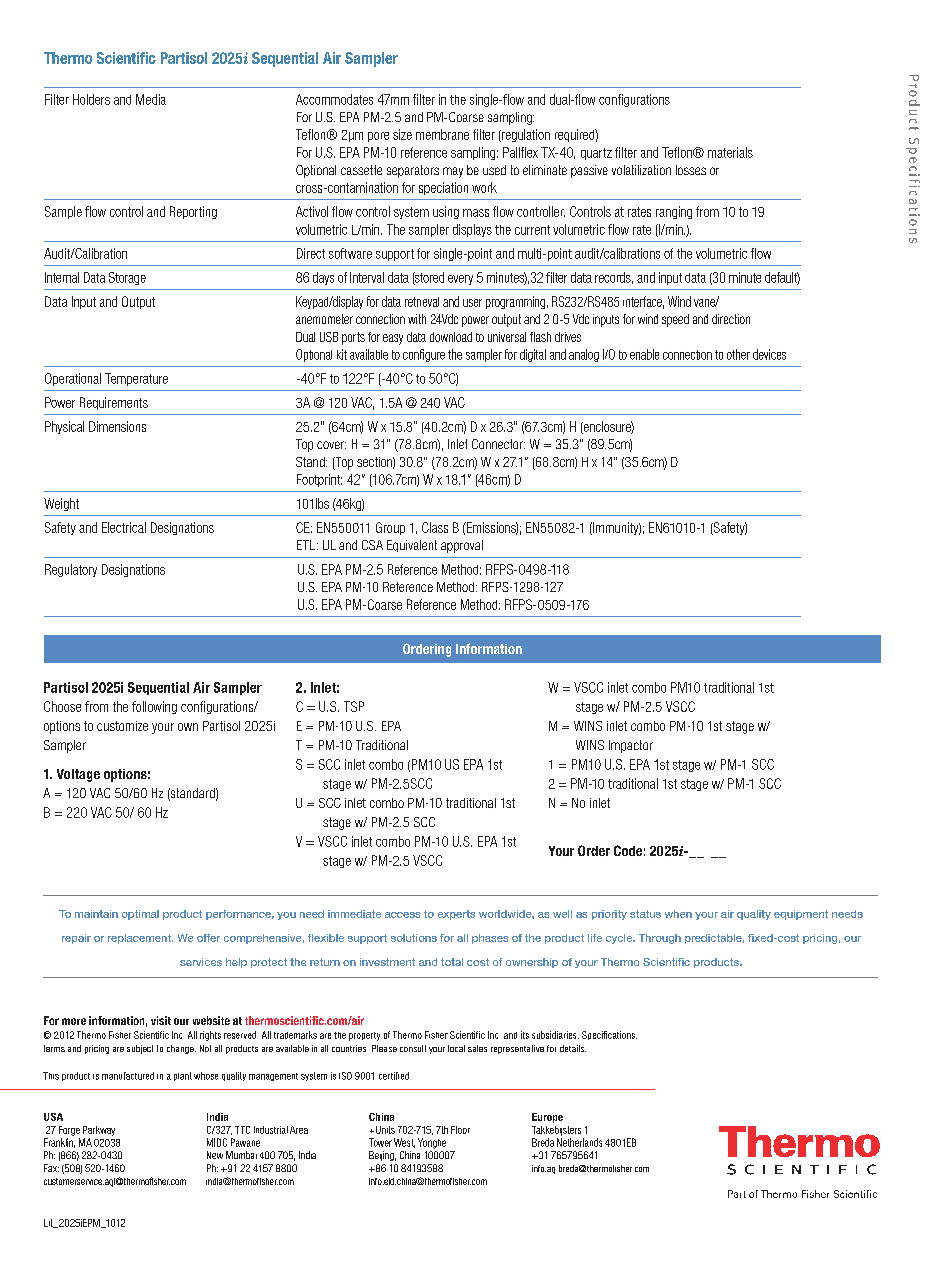 The height and width of the screenshot is (1270, 952). I want to click on Holders, so click(91, 99).
